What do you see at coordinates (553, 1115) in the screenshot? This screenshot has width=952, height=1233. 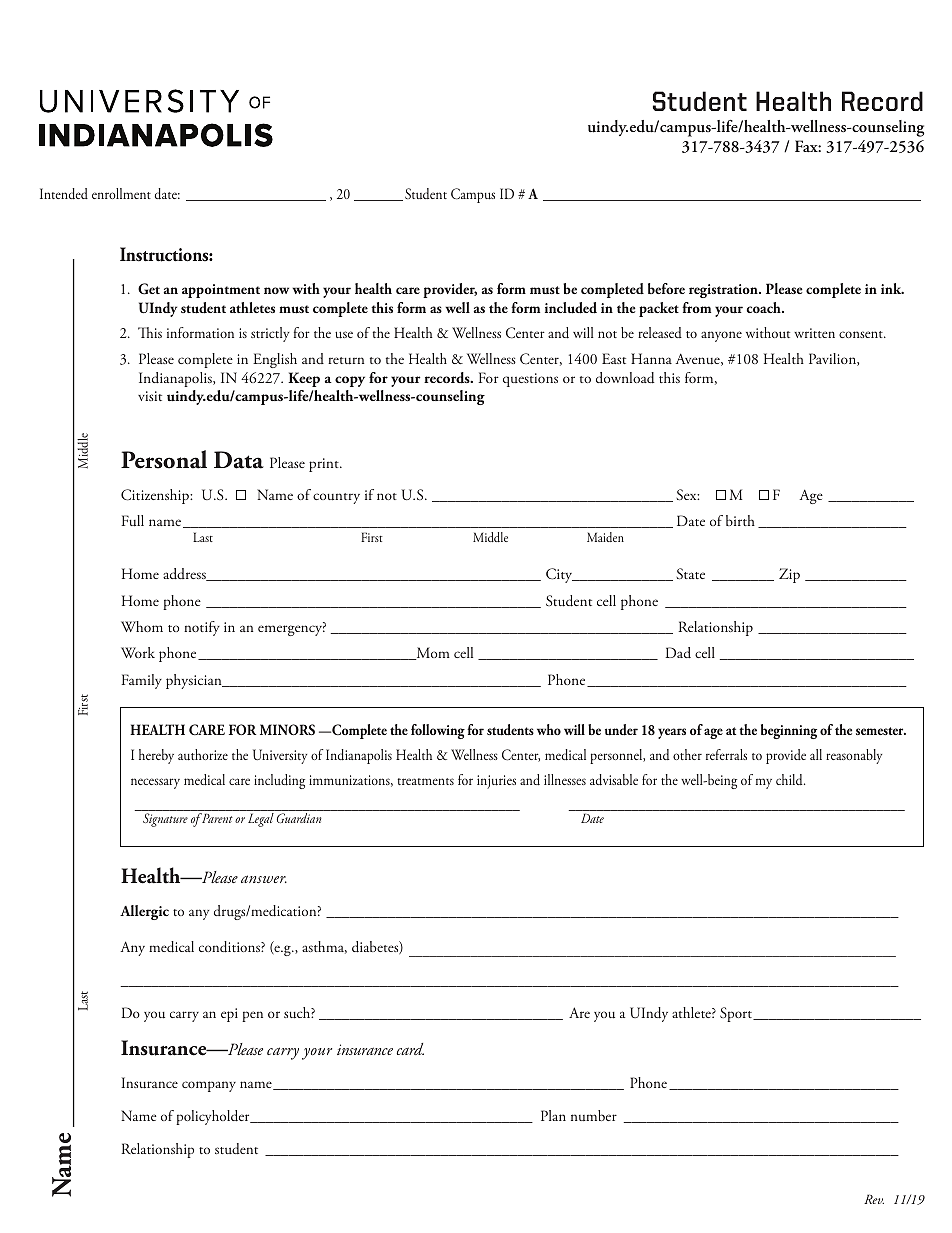 I see `Plan` at bounding box center [553, 1115].
